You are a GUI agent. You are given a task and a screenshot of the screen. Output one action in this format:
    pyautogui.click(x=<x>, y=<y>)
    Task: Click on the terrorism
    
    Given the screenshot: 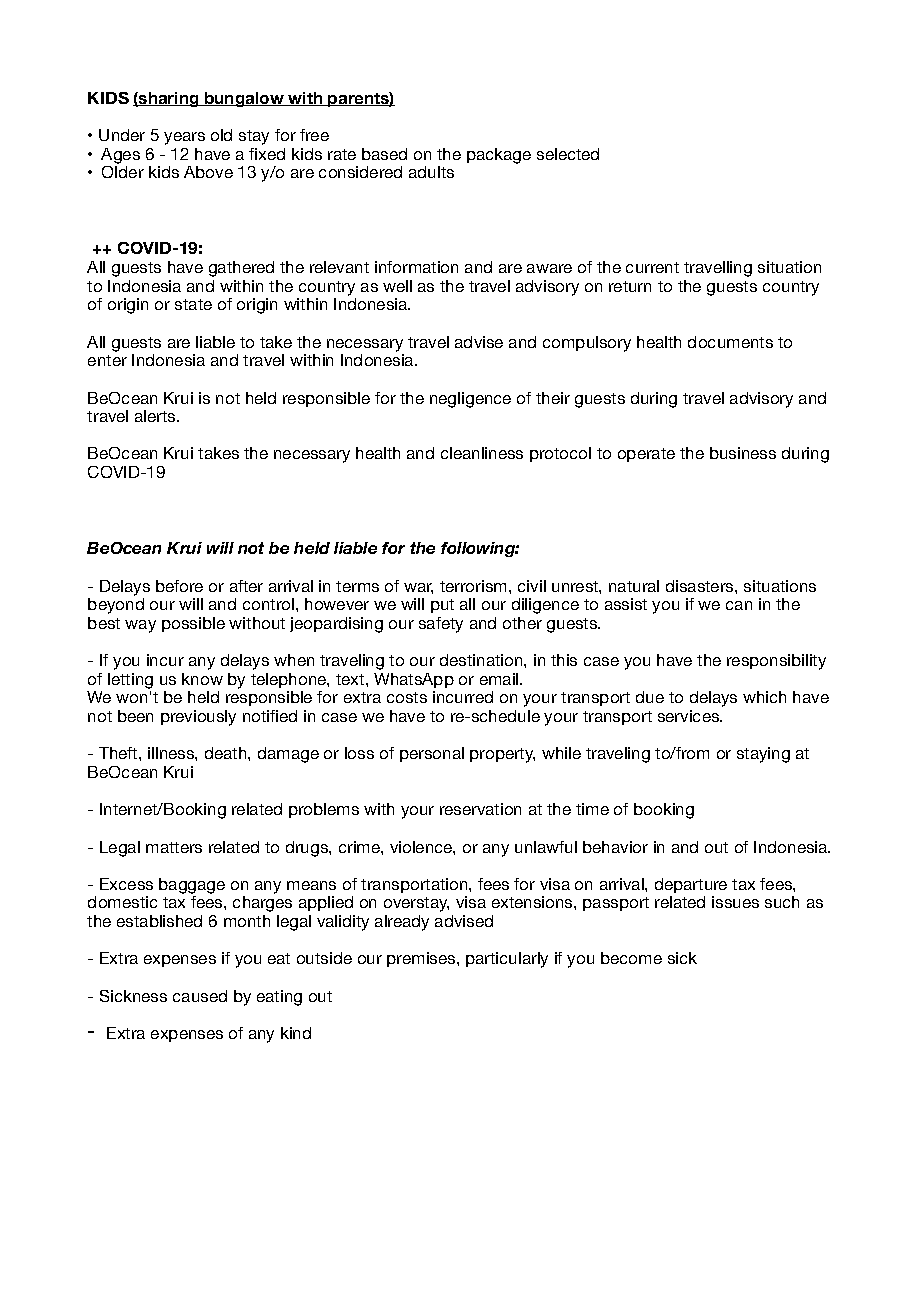 What is the action you would take?
    pyautogui.click(x=475, y=586)
